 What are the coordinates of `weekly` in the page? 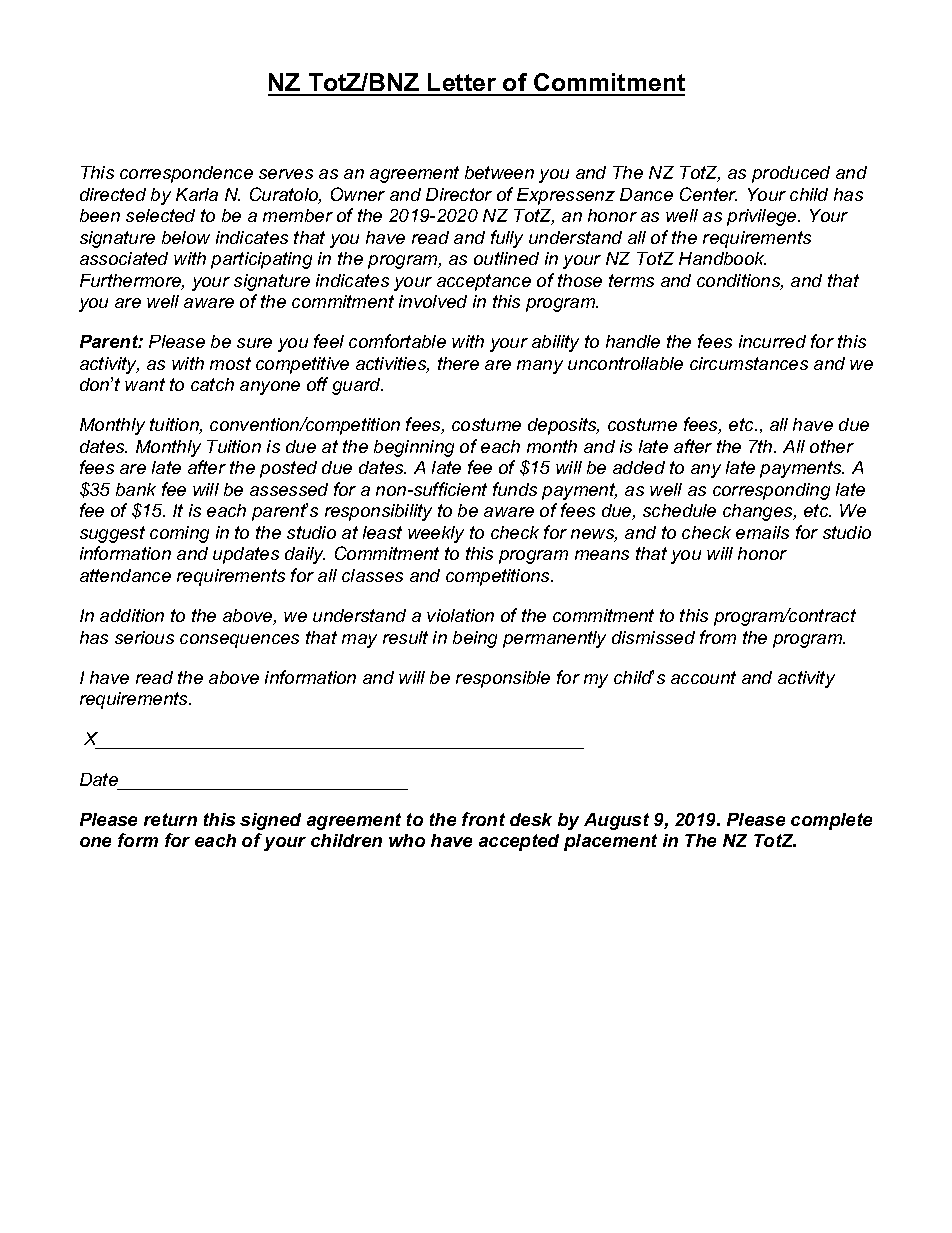 It's located at (436, 534).
